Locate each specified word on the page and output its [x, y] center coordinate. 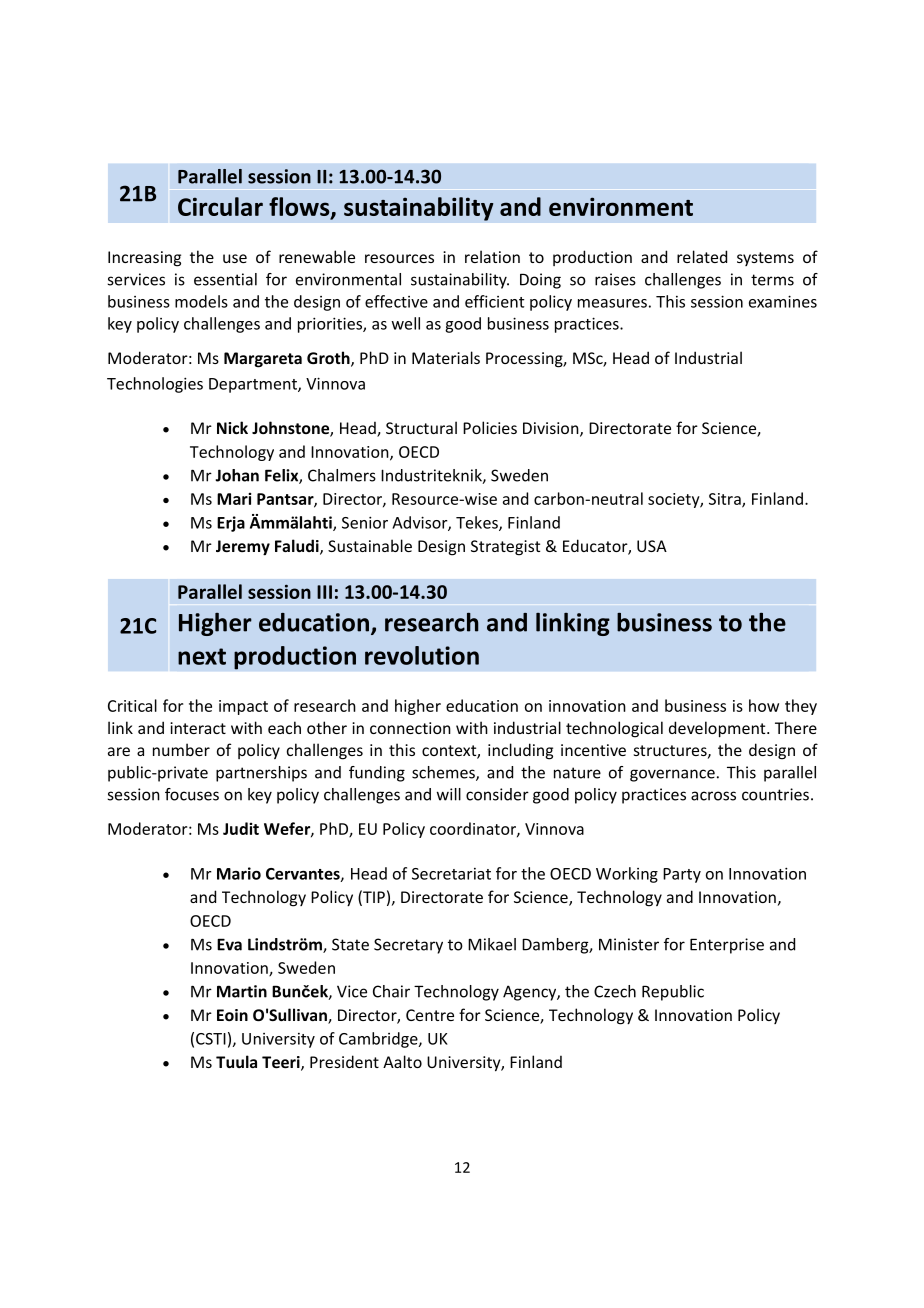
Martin [242, 991]
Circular [220, 206]
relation [492, 256]
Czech [615, 991]
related [702, 256]
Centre [430, 1015]
